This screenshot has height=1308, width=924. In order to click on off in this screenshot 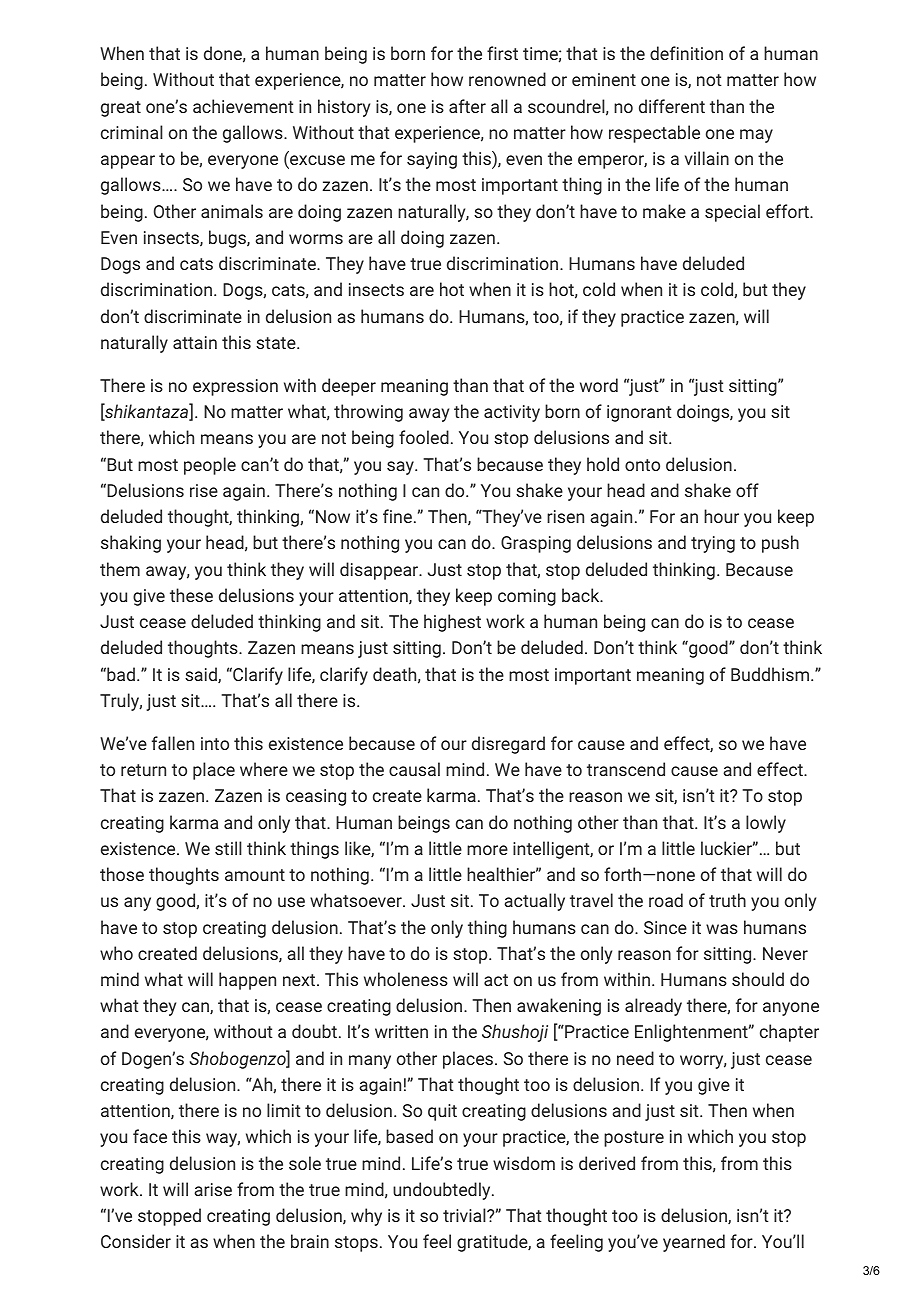, I will do `click(747, 490)`.
